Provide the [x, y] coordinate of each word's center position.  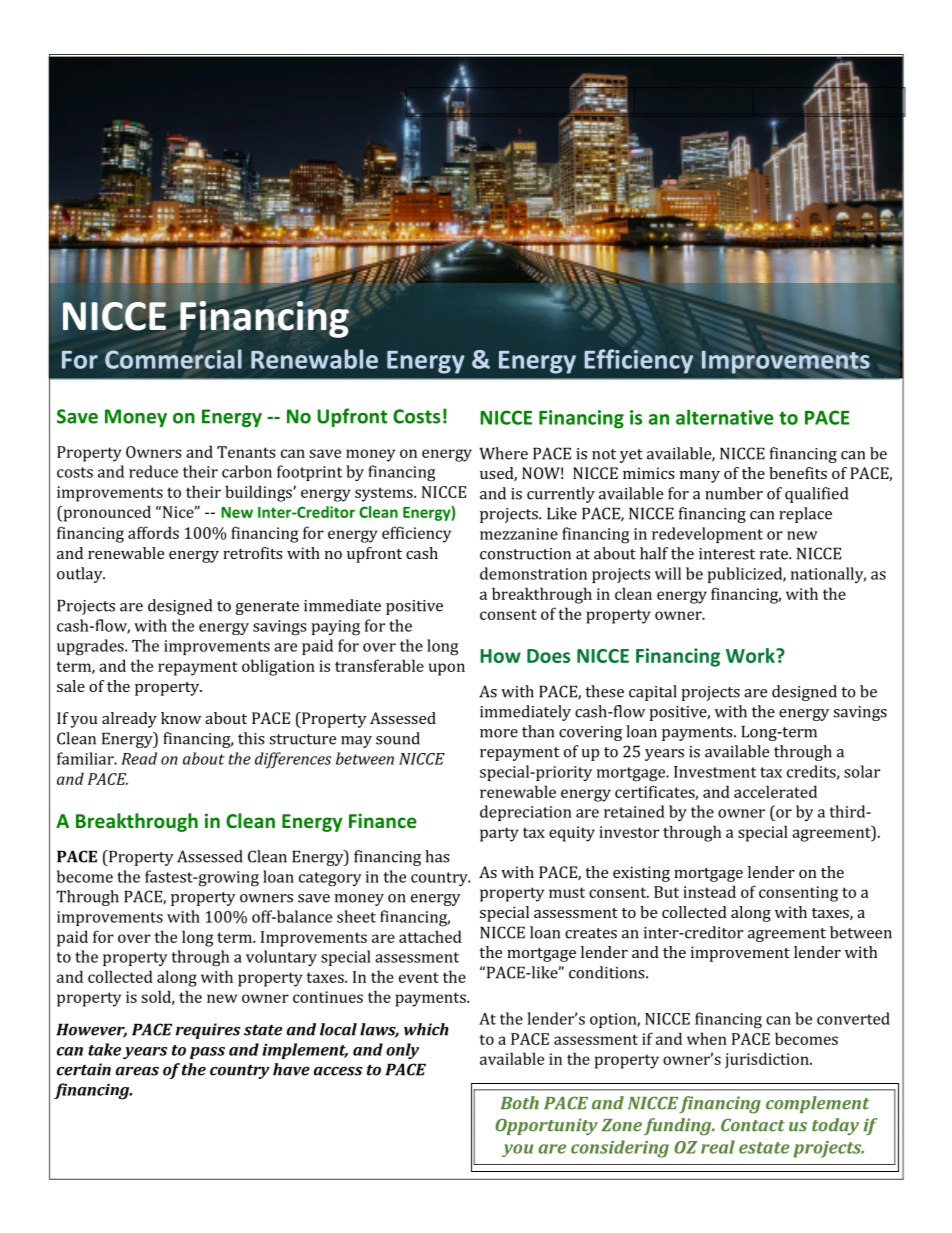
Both [519, 1103]
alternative [725, 417]
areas [137, 1071]
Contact [753, 1125]
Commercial [173, 359]
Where [503, 453]
